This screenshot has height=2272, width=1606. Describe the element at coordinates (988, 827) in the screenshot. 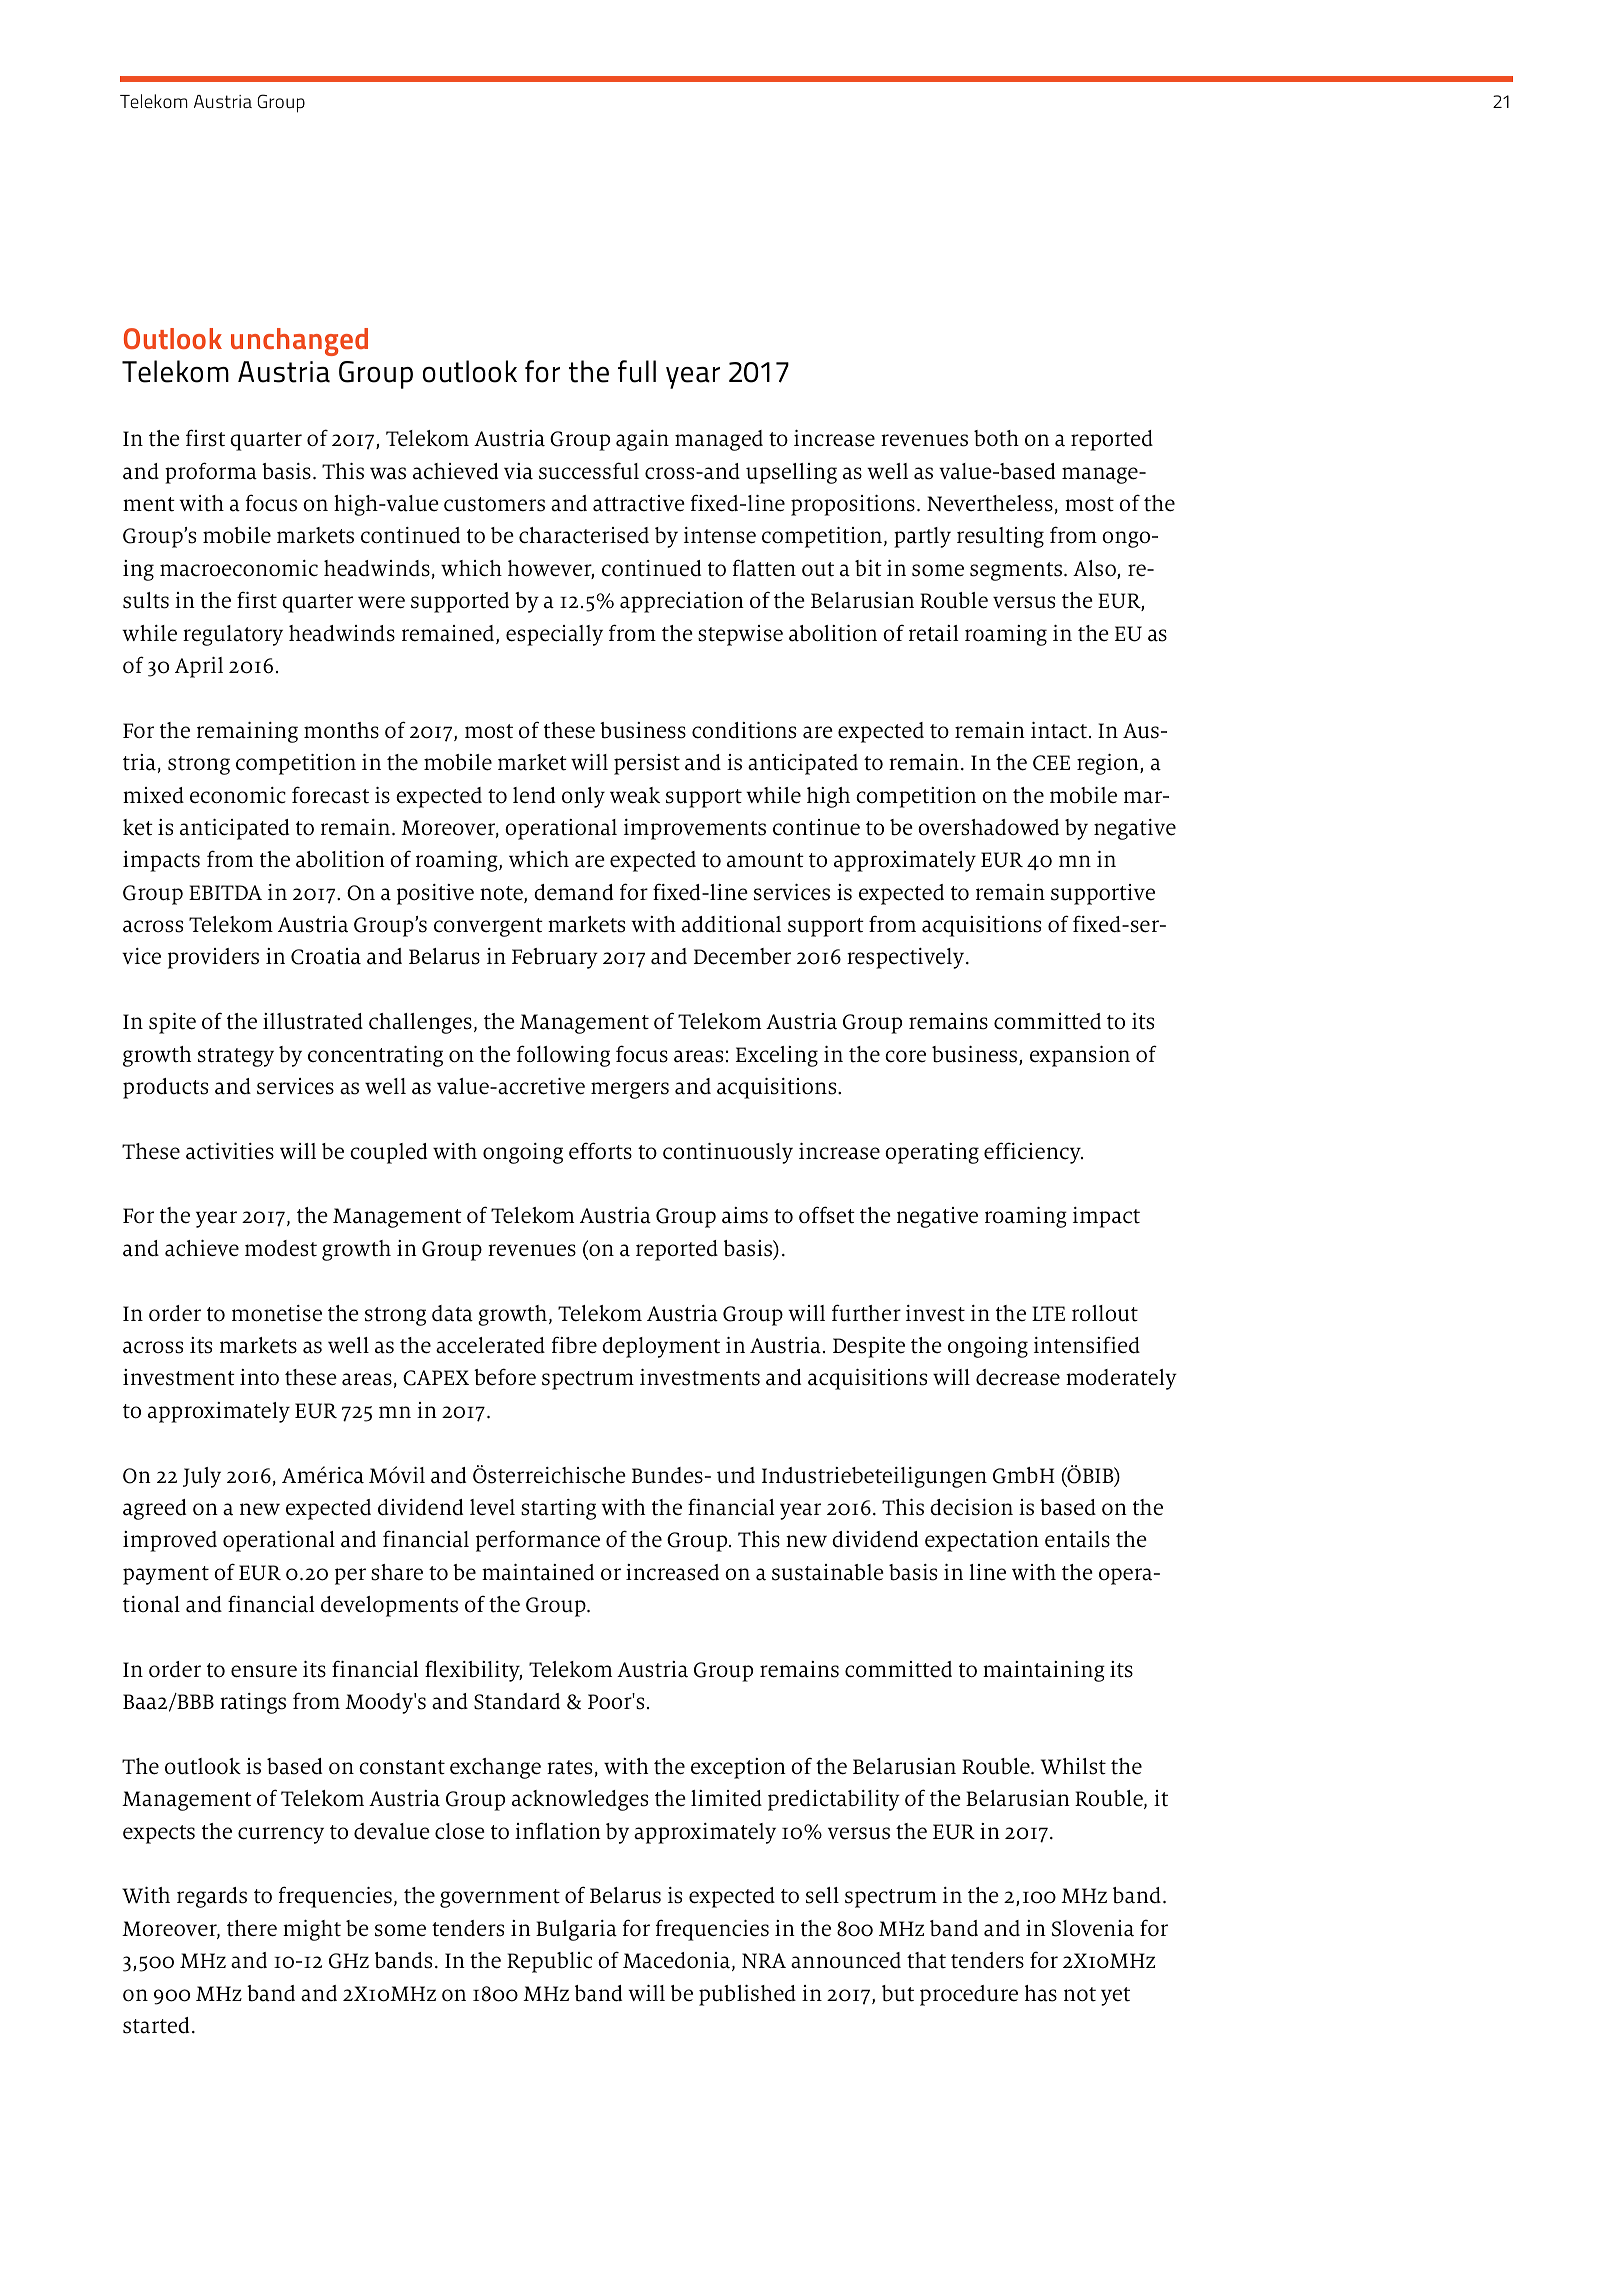

I see `overshadowed` at that location.
